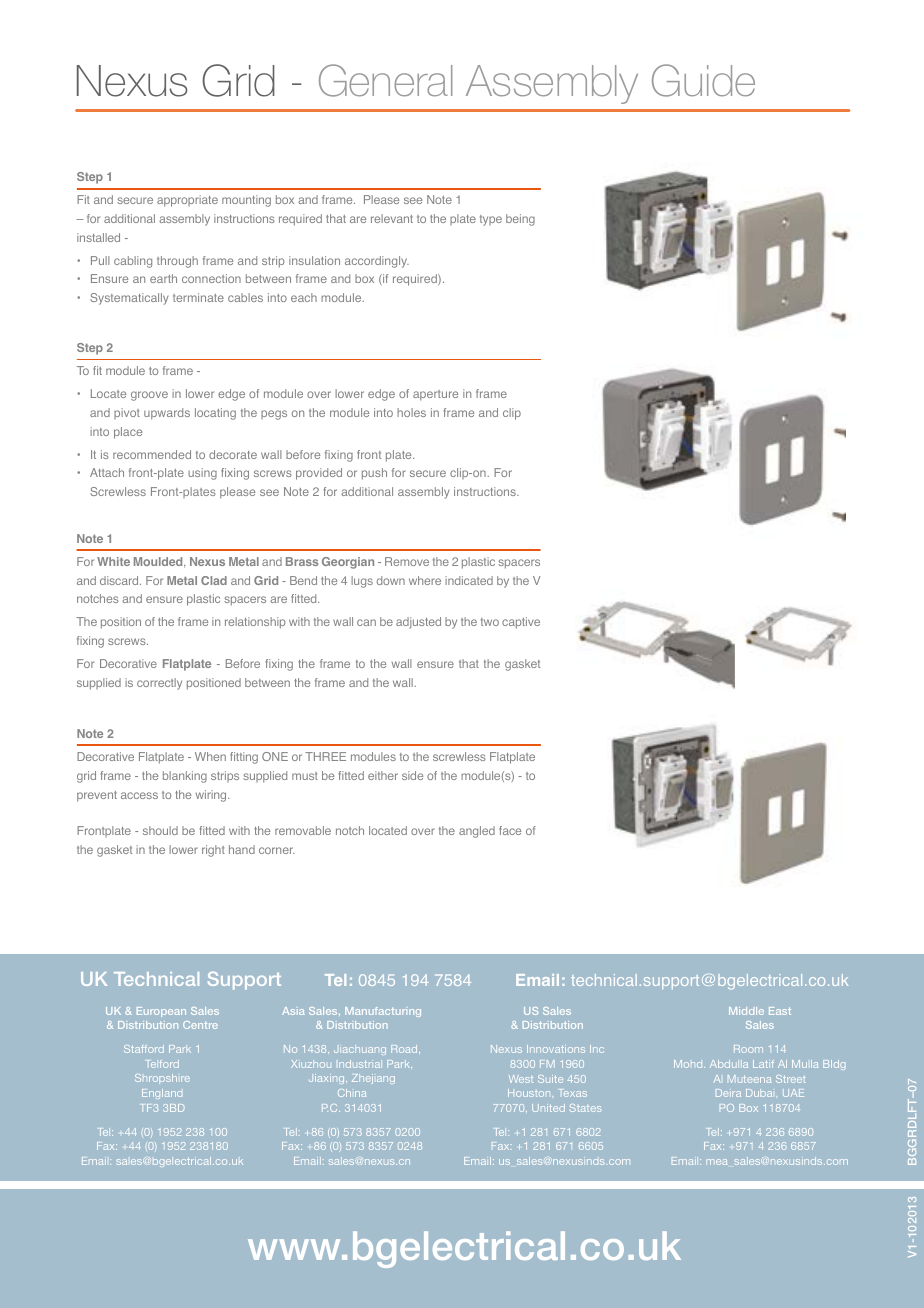 The height and width of the image is (1308, 924). Describe the element at coordinates (385, 80) in the image. I see `General` at that location.
